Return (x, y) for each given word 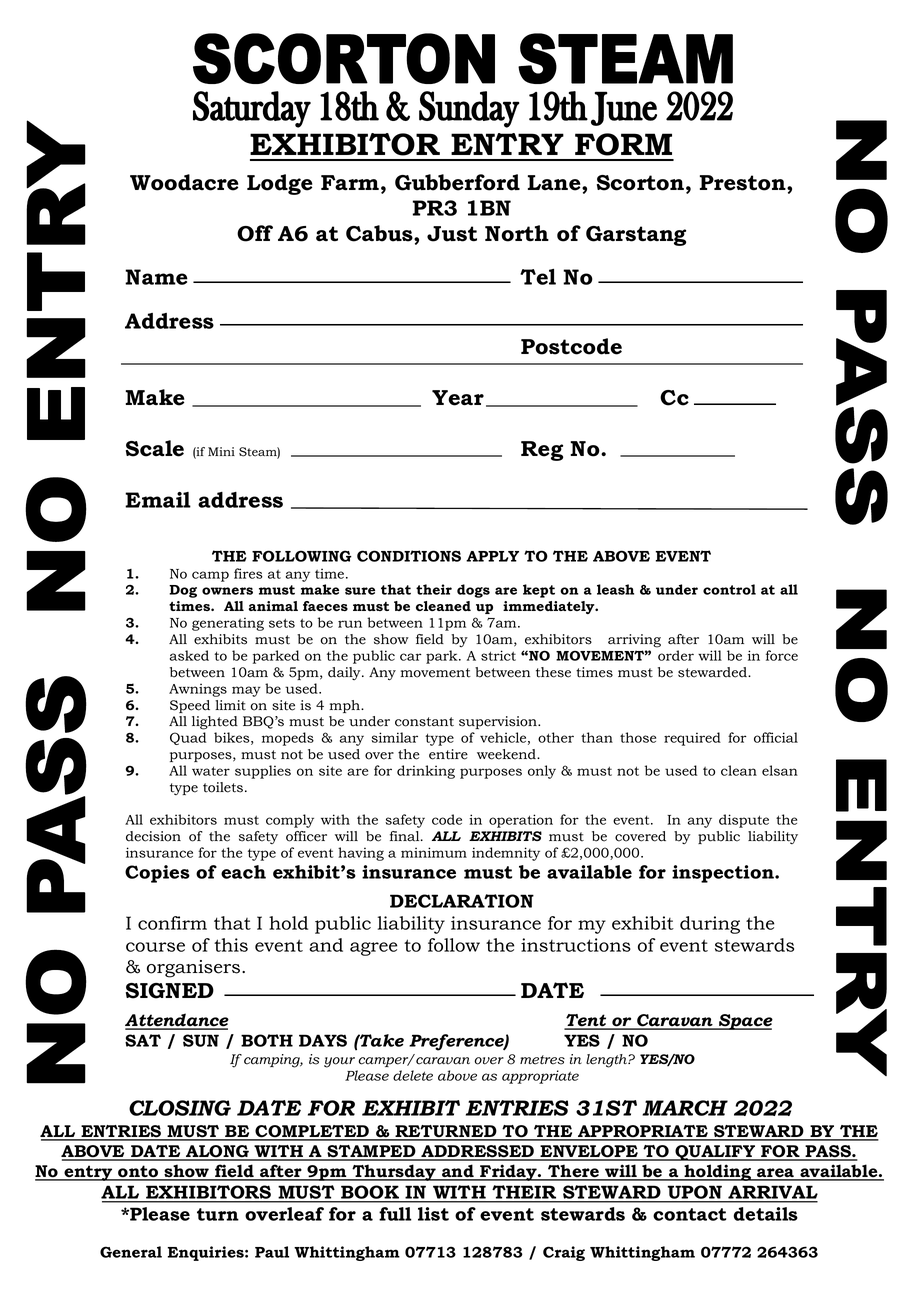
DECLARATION (462, 901)
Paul (272, 1252)
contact (689, 1214)
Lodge (279, 184)
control (729, 589)
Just (452, 234)
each (243, 872)
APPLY (492, 556)
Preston (744, 183)
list (433, 1214)
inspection (724, 874)
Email (158, 500)
